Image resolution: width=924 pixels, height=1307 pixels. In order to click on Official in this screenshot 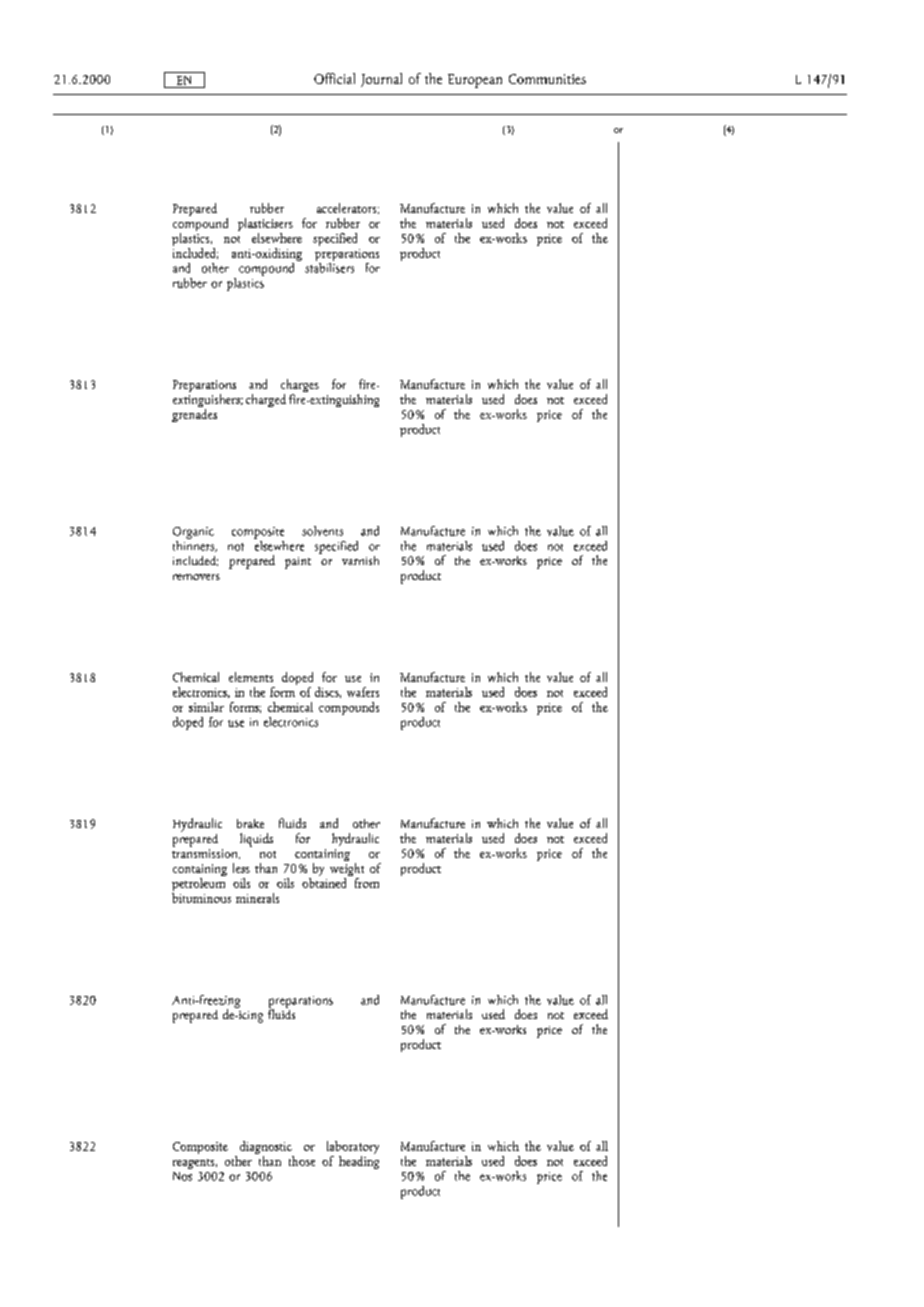, I will do `click(334, 78)`.
